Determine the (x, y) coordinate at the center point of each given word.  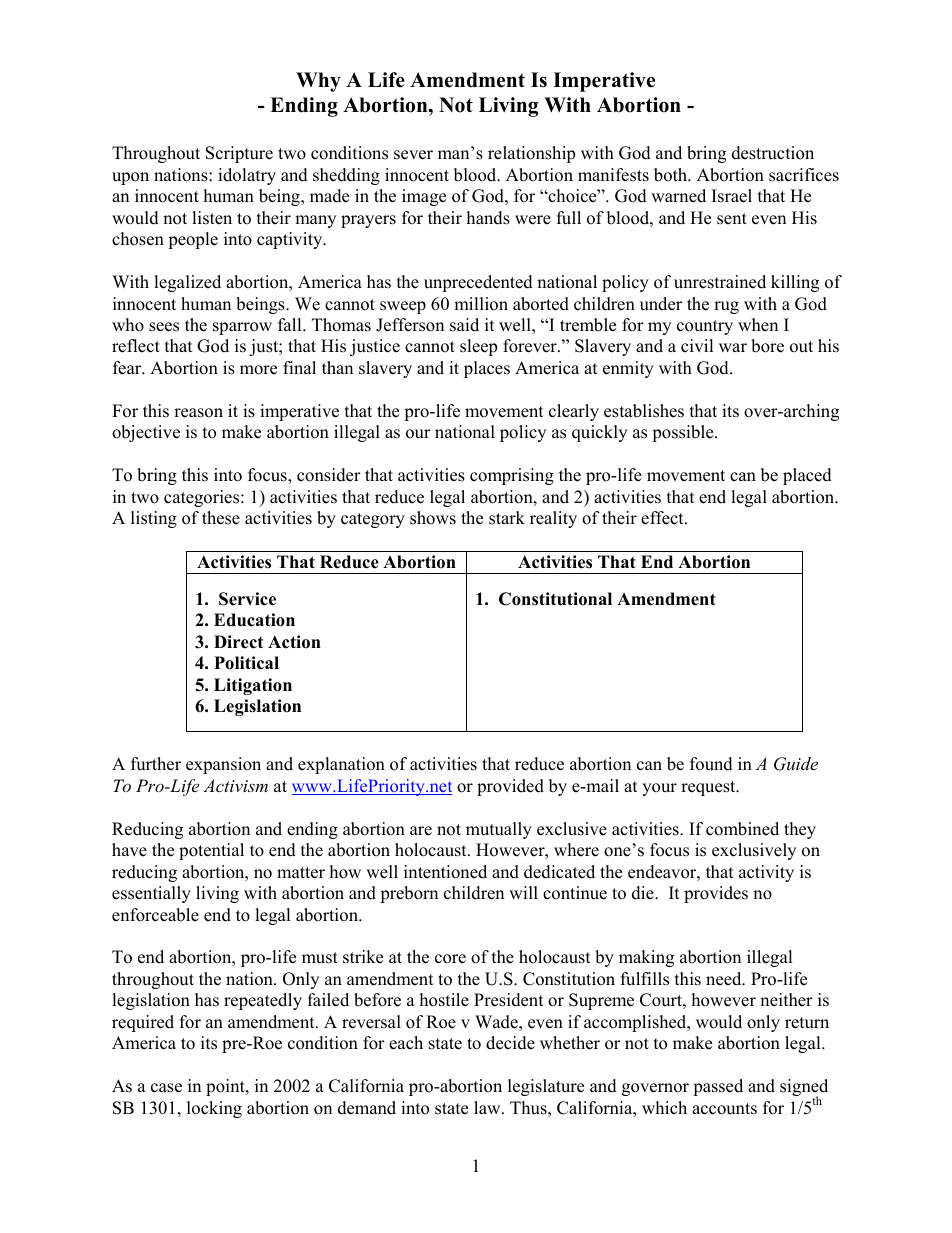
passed (718, 1087)
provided (510, 787)
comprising (512, 476)
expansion (223, 765)
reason (198, 413)
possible (684, 433)
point (226, 1087)
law (488, 1107)
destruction (773, 153)
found (711, 764)
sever (413, 155)
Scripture (239, 154)
